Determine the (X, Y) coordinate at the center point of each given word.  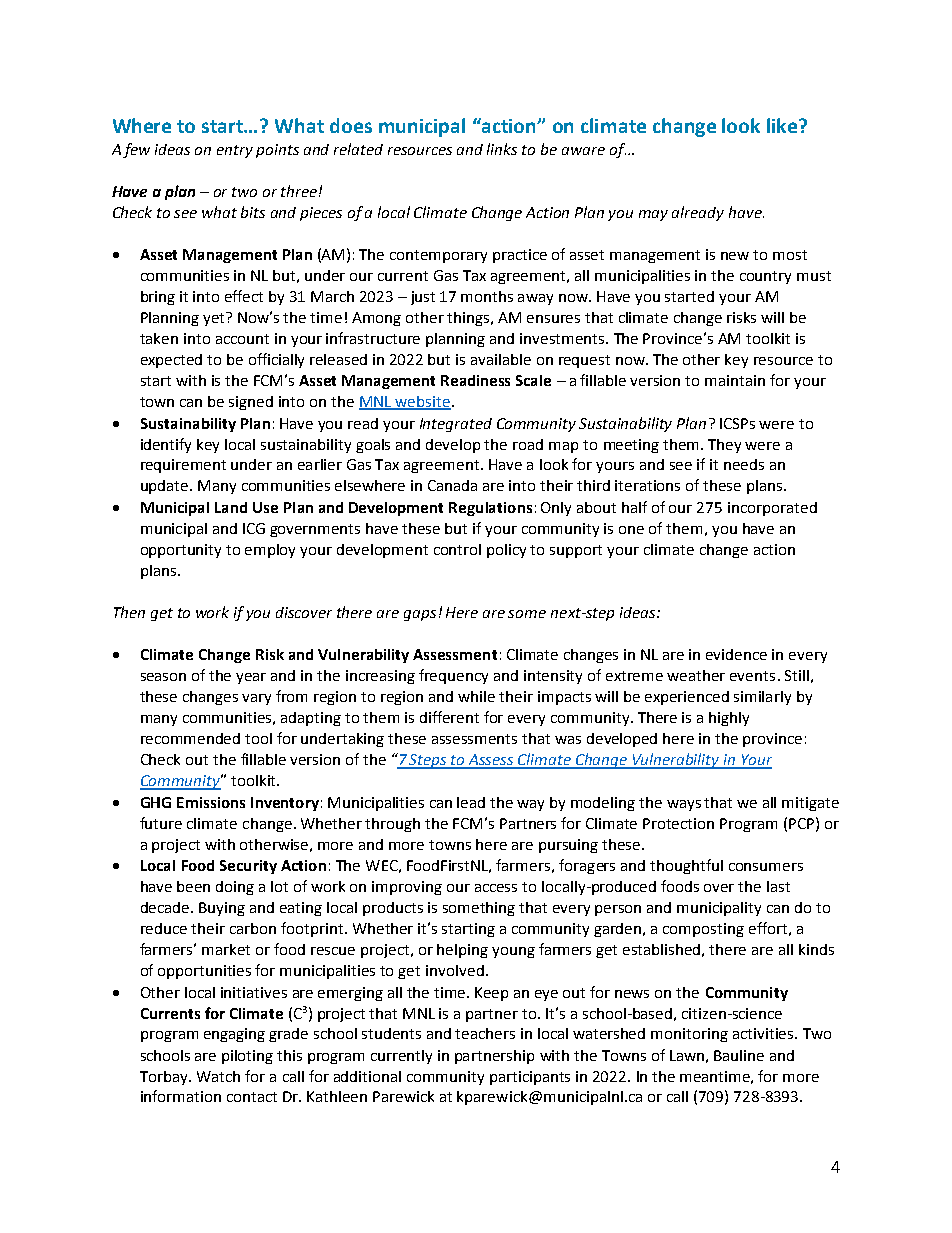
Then (129, 612)
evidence (736, 654)
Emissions (211, 802)
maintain (735, 380)
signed (251, 403)
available (501, 359)
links (502, 149)
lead (471, 802)
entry (235, 151)
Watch (218, 1076)
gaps (420, 615)
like (782, 125)
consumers (766, 867)
